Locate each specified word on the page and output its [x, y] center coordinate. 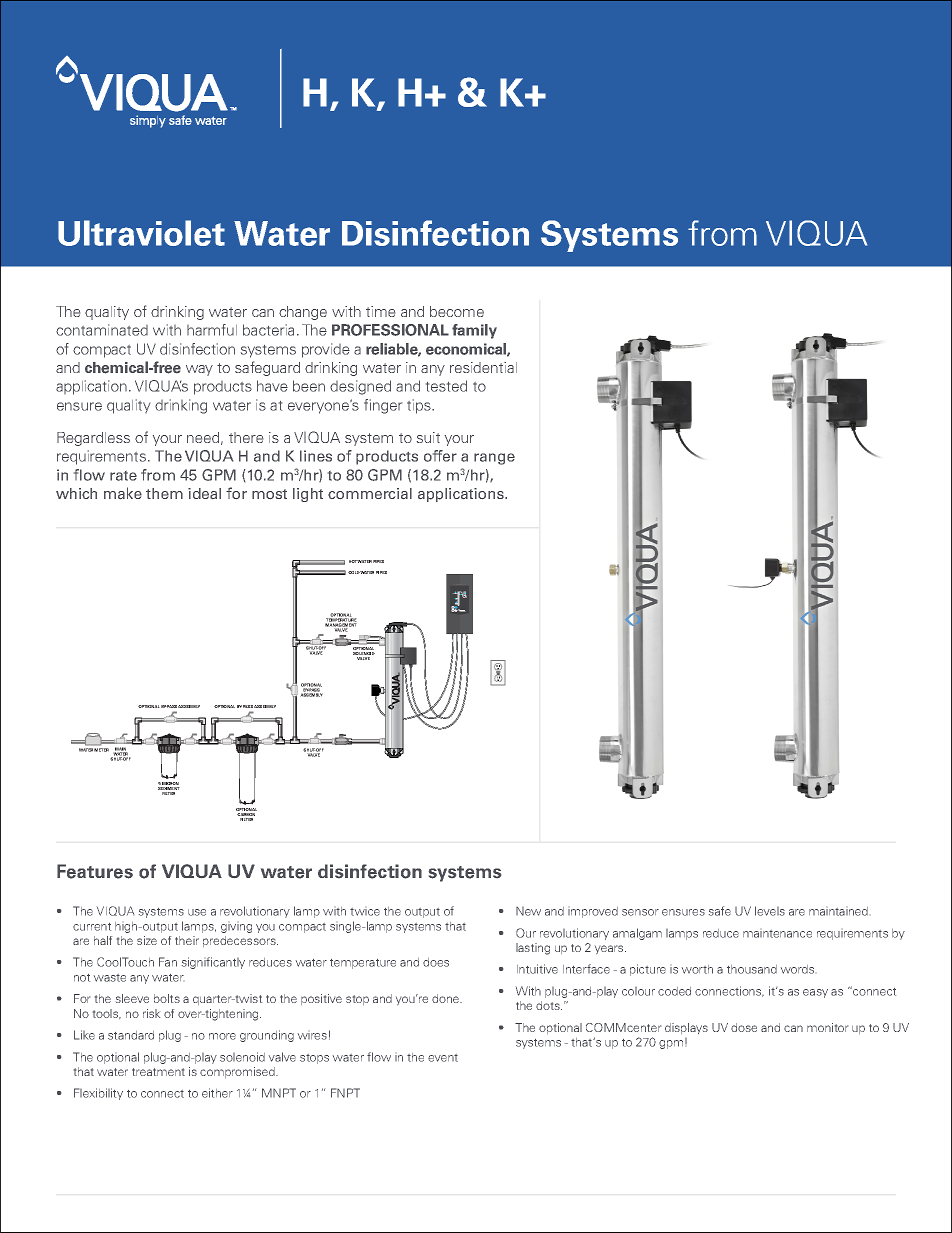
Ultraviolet [141, 233]
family [474, 331]
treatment [158, 1072]
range [494, 459]
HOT [353, 561]
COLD [354, 572]
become [457, 311]
